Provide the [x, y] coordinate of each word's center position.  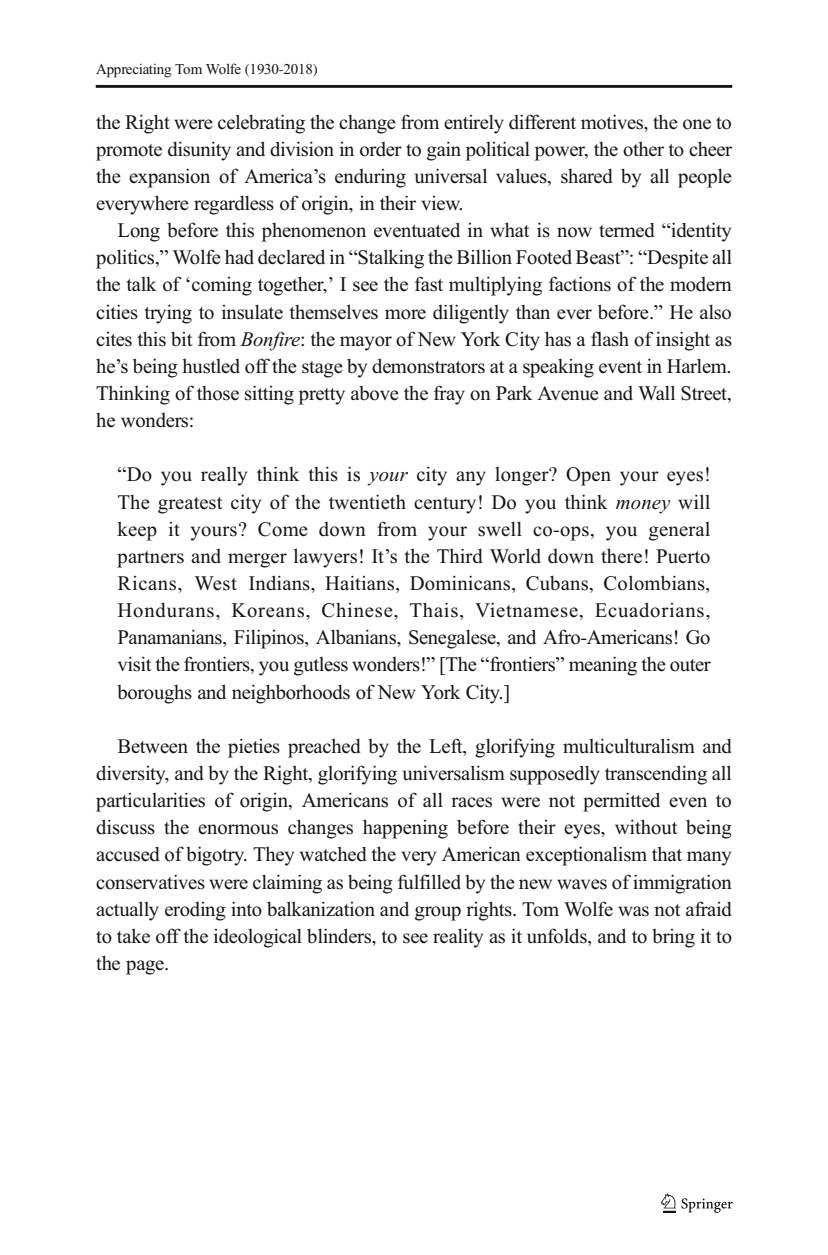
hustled [211, 366]
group [438, 913]
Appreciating [134, 70]
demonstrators [428, 366]
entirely [474, 124]
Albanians [357, 637]
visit [135, 664]
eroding [195, 911]
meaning [603, 666]
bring [673, 938]
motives [613, 122]
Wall [656, 392]
